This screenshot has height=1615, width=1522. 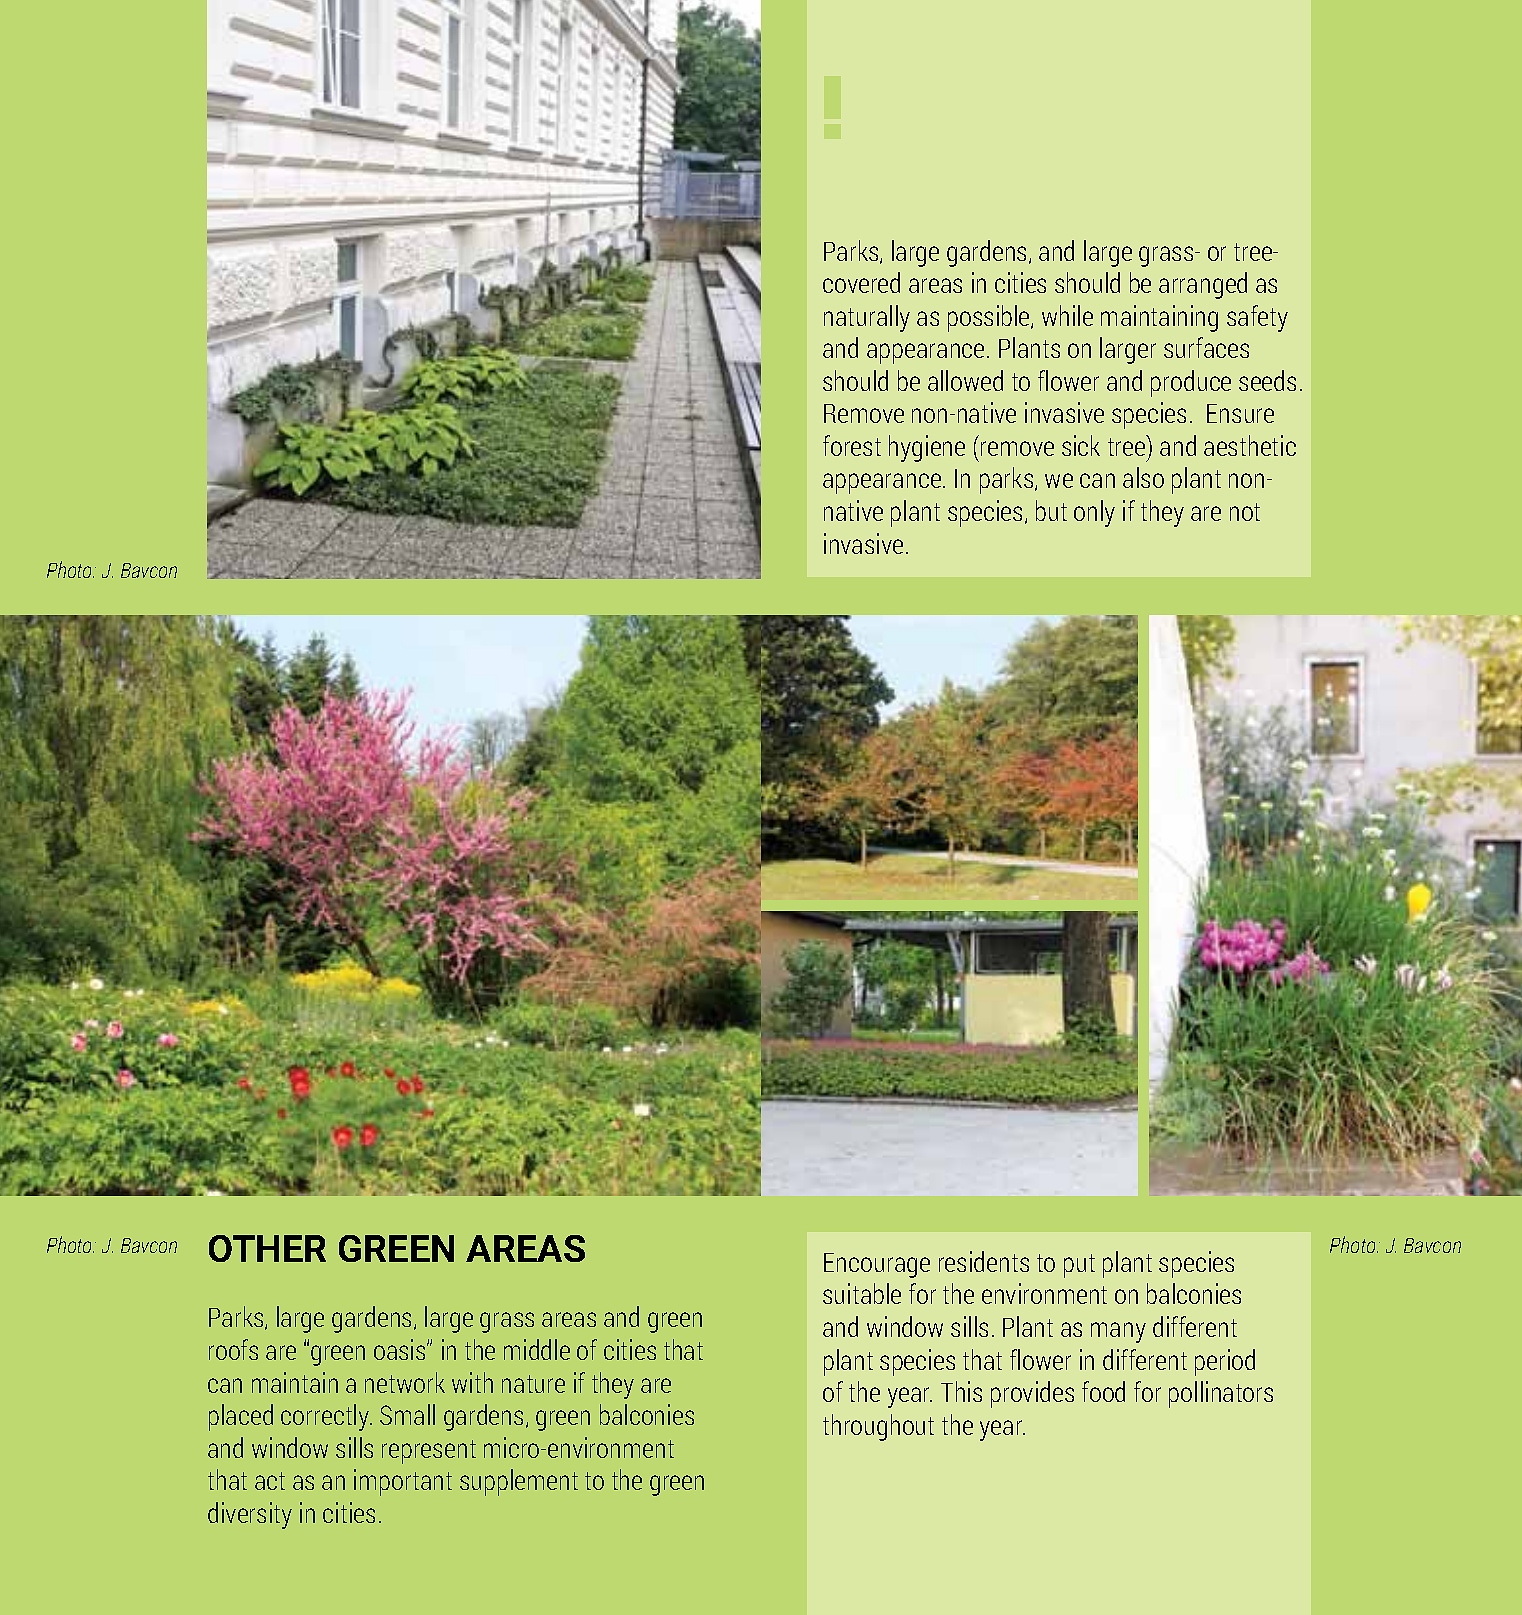 I want to click on food, so click(x=1103, y=1391).
